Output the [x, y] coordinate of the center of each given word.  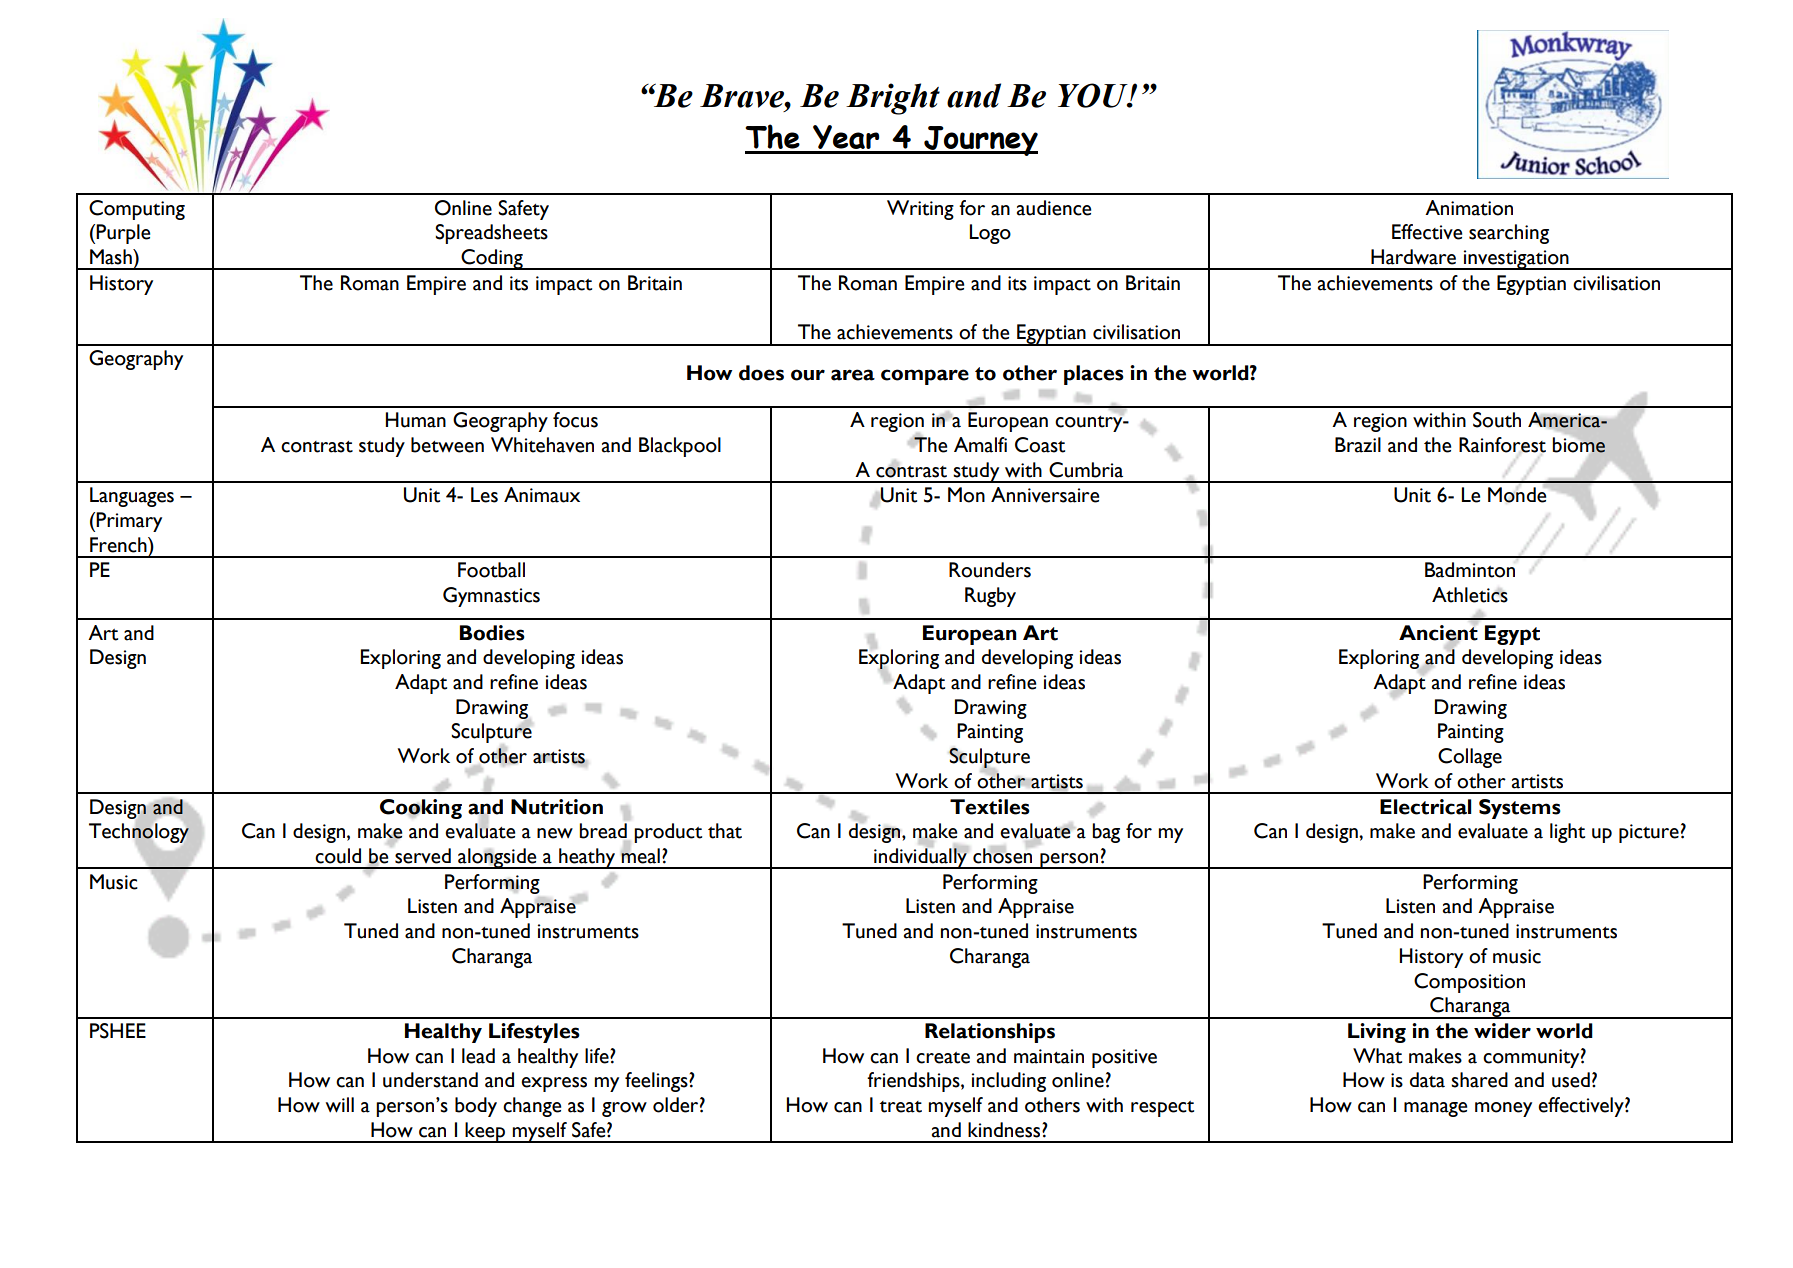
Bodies [492, 633]
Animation [1469, 208]
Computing [137, 210]
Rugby [990, 597]
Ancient [1438, 632]
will [340, 1105]
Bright [893, 99]
